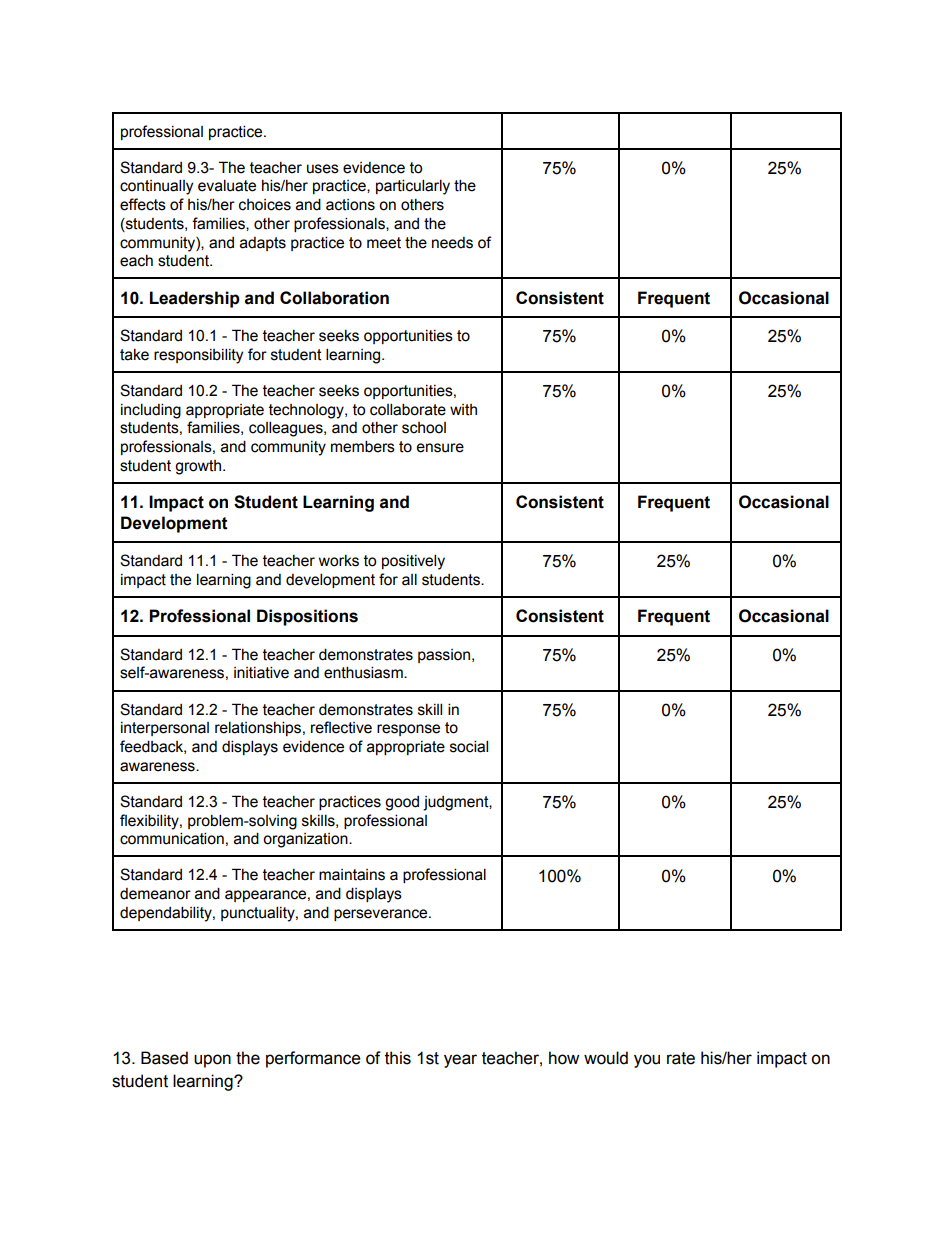 The width and height of the page is (952, 1233). What do you see at coordinates (172, 838) in the page?
I see `communication` at bounding box center [172, 838].
